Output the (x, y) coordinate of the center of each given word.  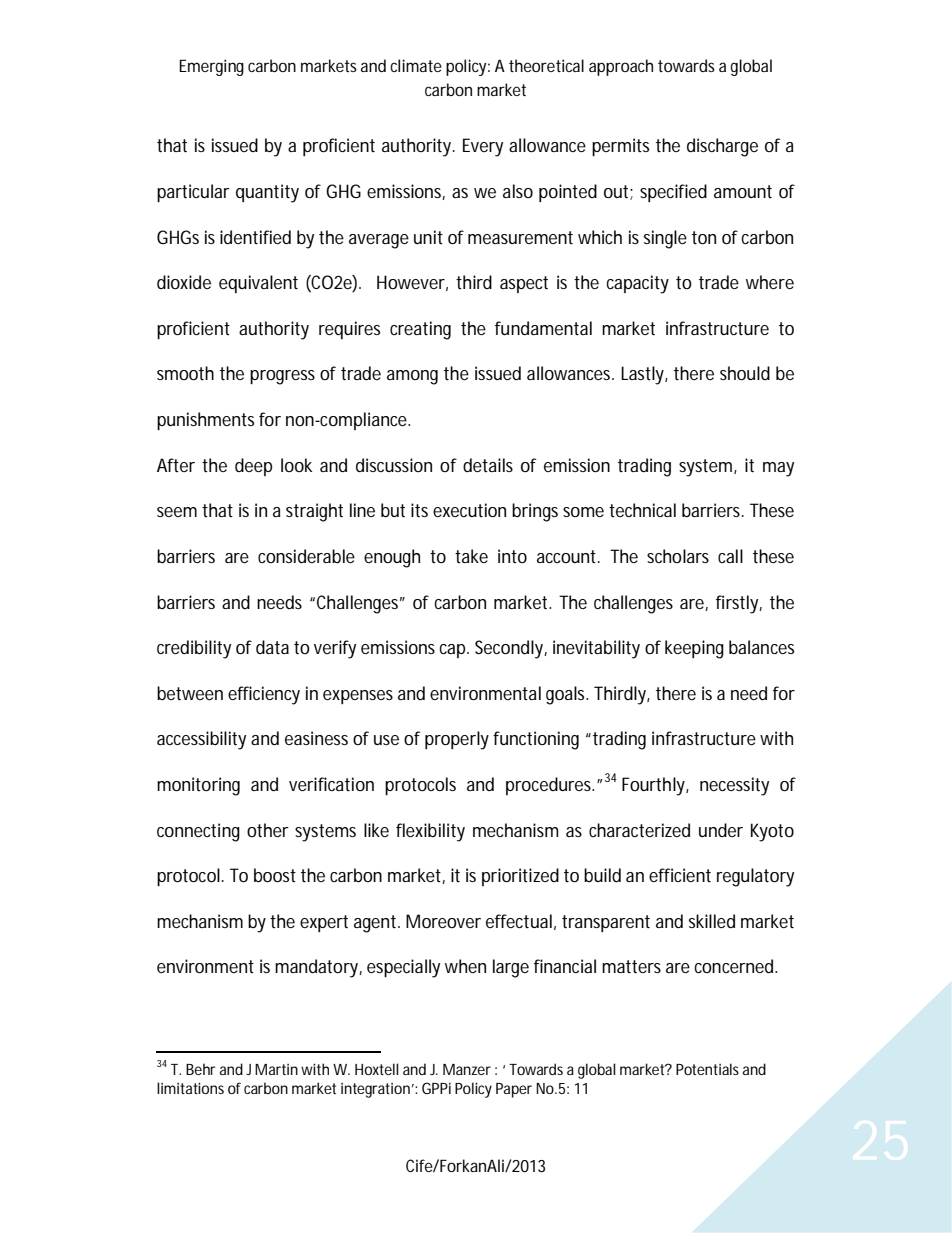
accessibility (201, 740)
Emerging (211, 67)
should (745, 373)
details (488, 465)
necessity (734, 786)
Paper (514, 1090)
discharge (722, 147)
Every (483, 147)
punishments (205, 421)
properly (457, 740)
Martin (276, 1069)
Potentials (707, 1069)
